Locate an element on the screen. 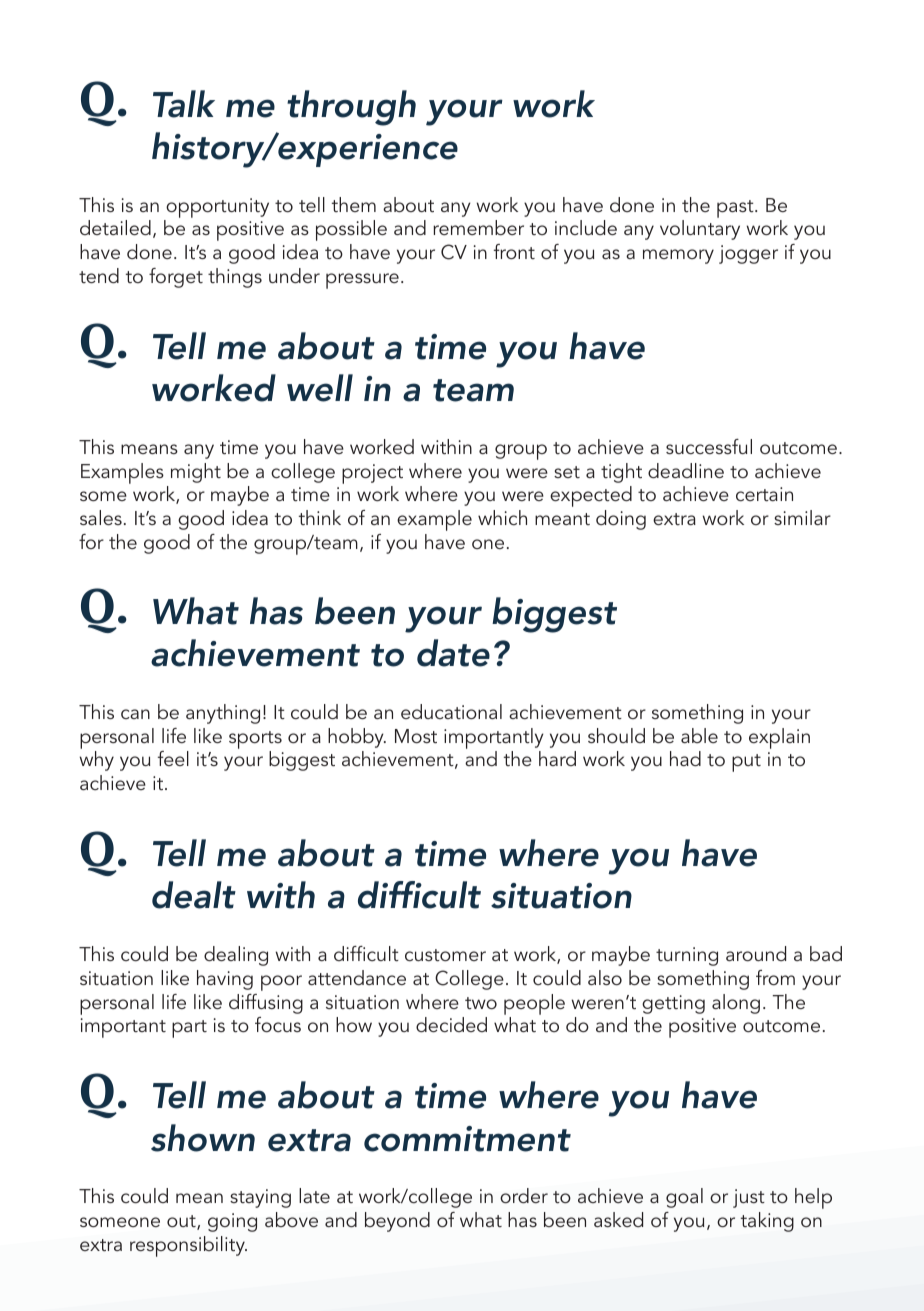 This screenshot has width=924, height=1311. past is located at coordinates (736, 209).
